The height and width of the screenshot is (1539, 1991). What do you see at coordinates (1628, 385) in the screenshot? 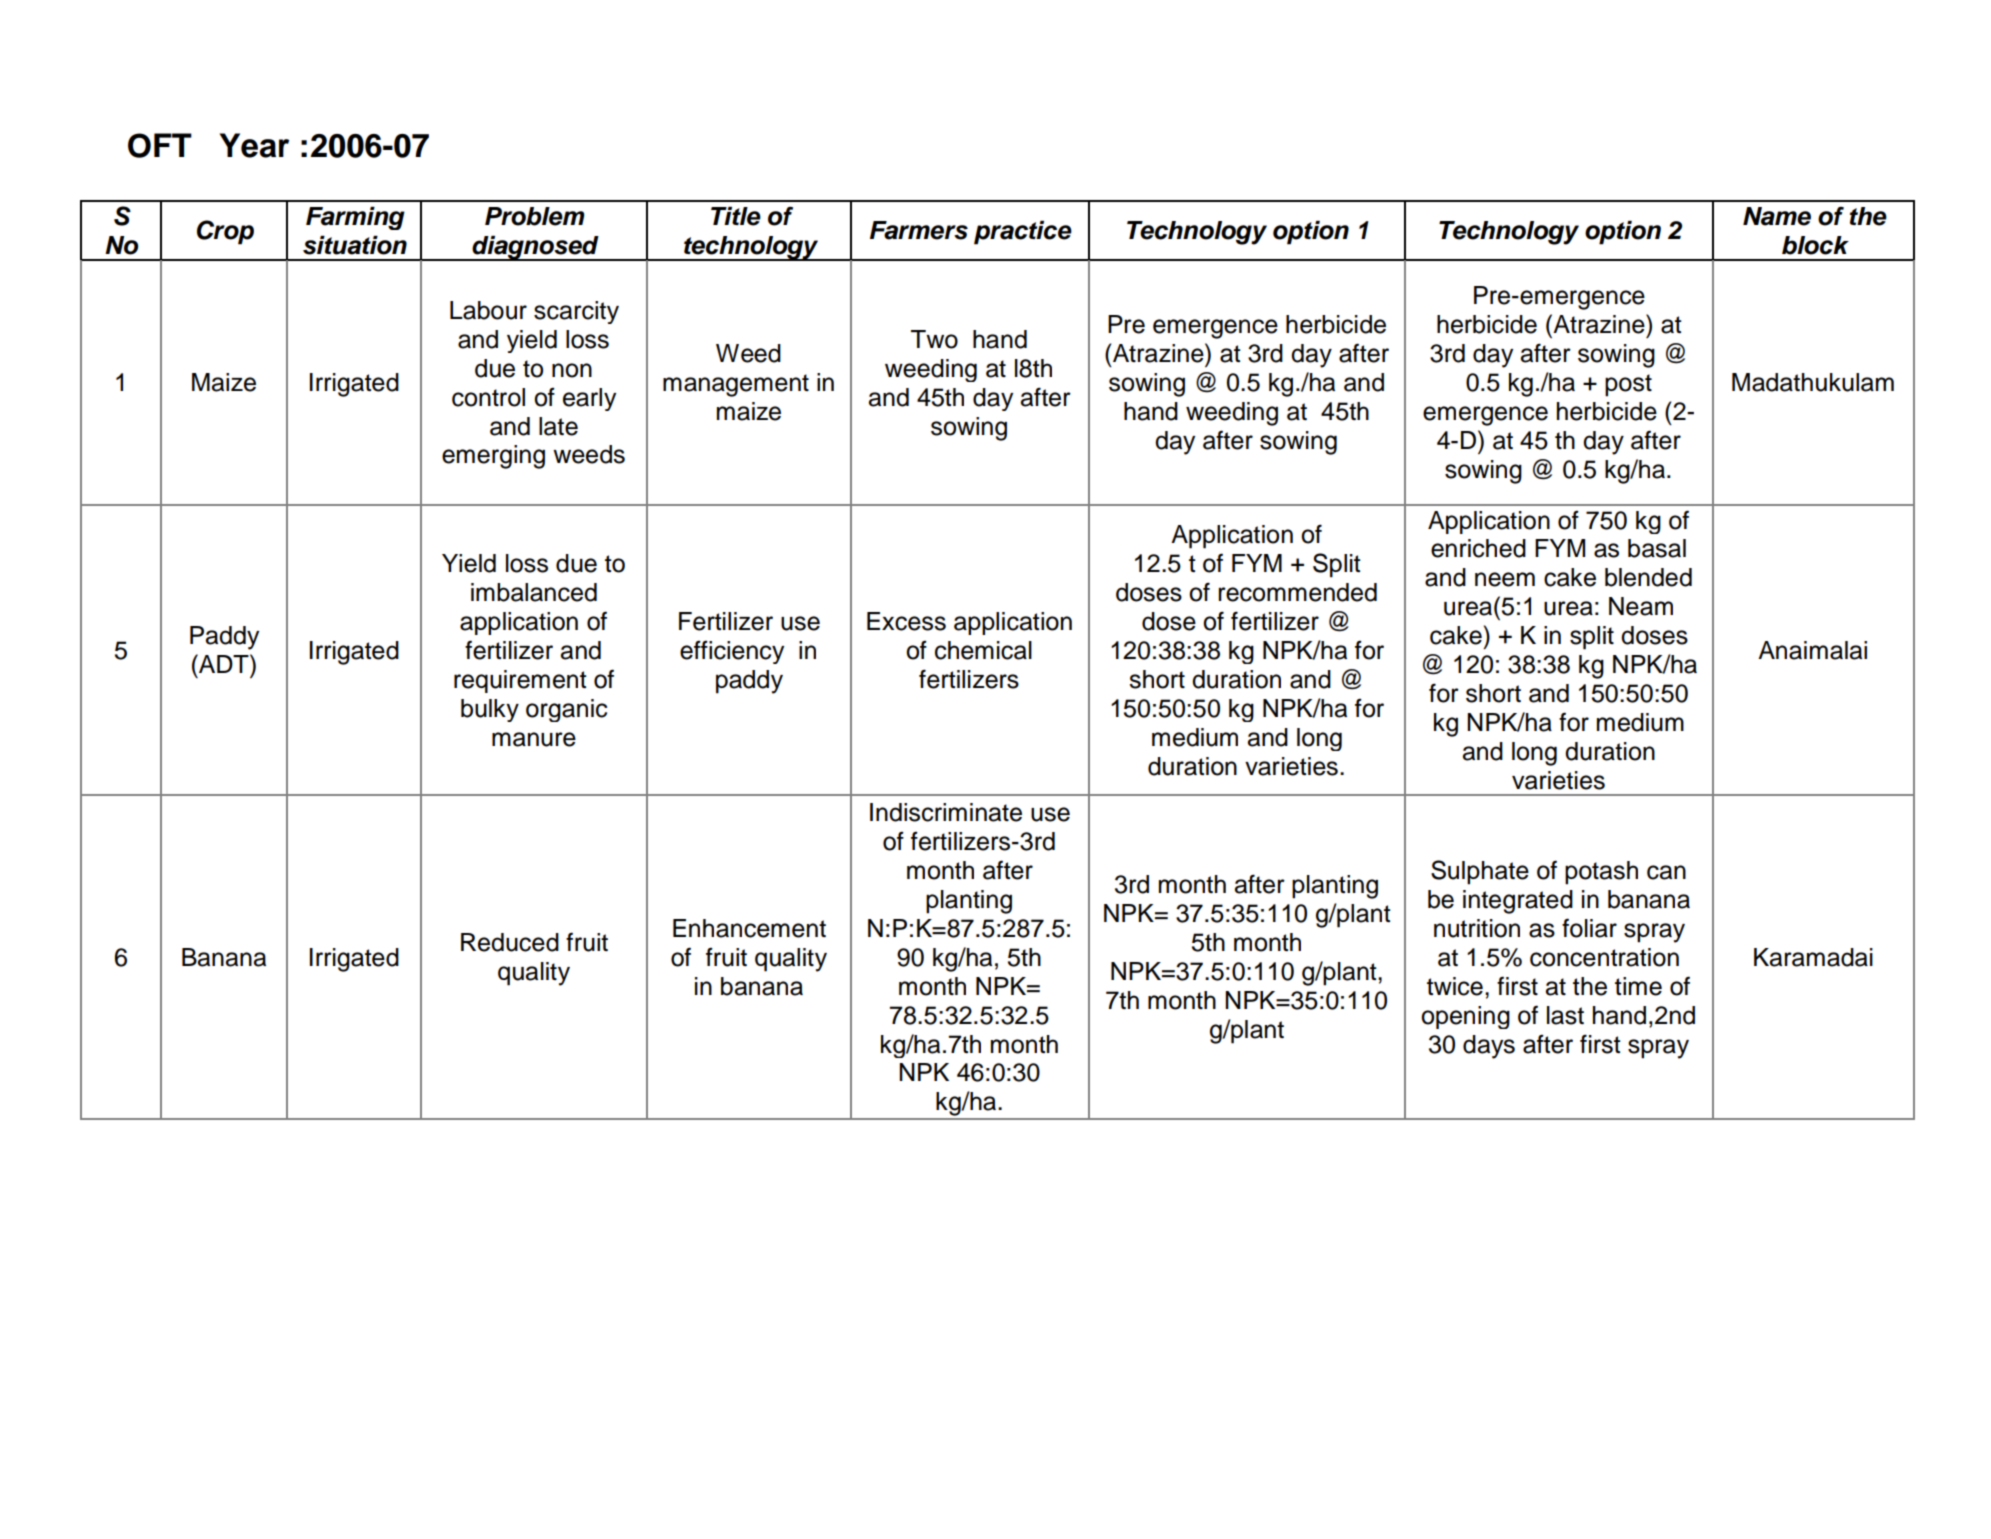
I see `post` at bounding box center [1628, 385].
